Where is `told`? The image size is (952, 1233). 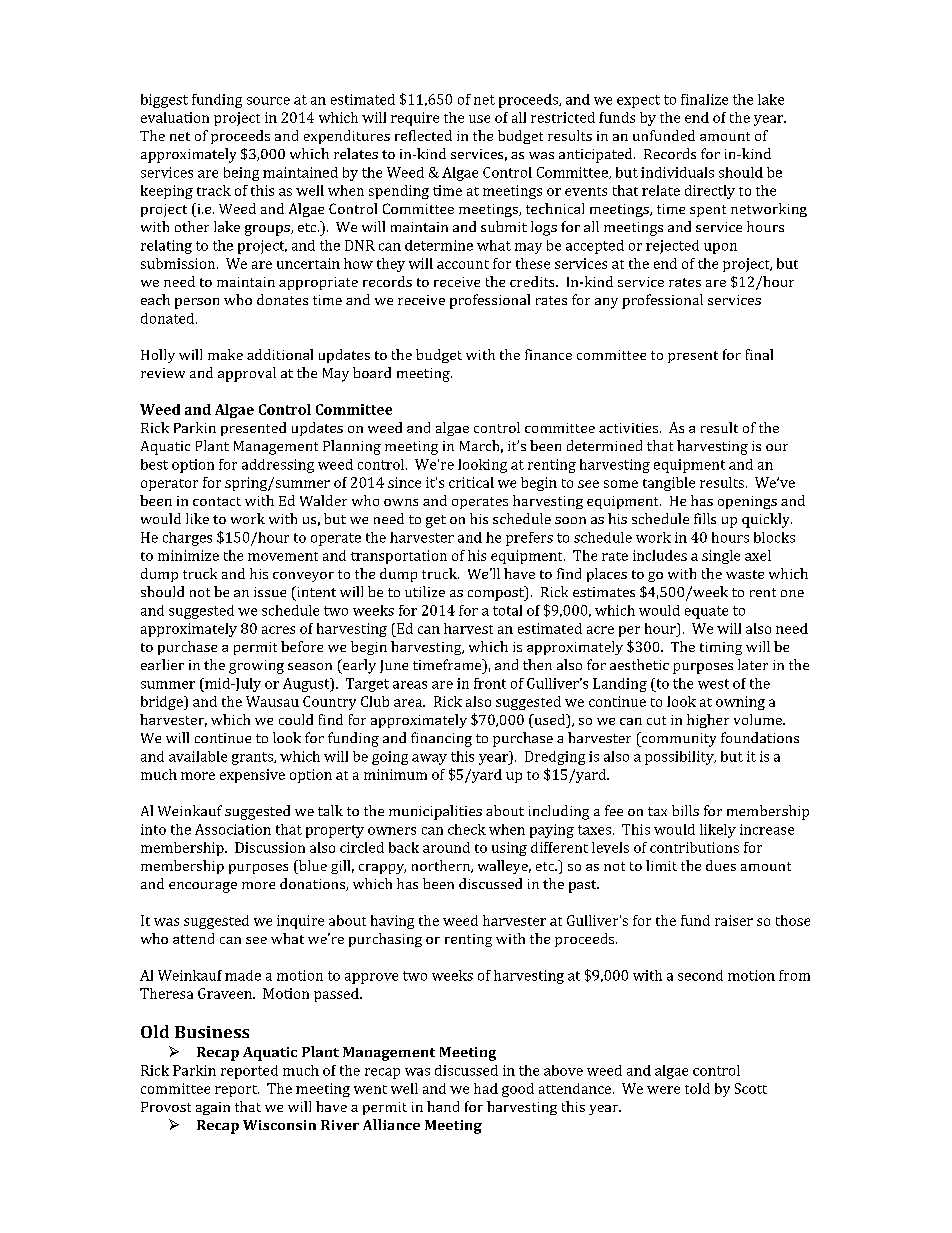
told is located at coordinates (697, 1088).
